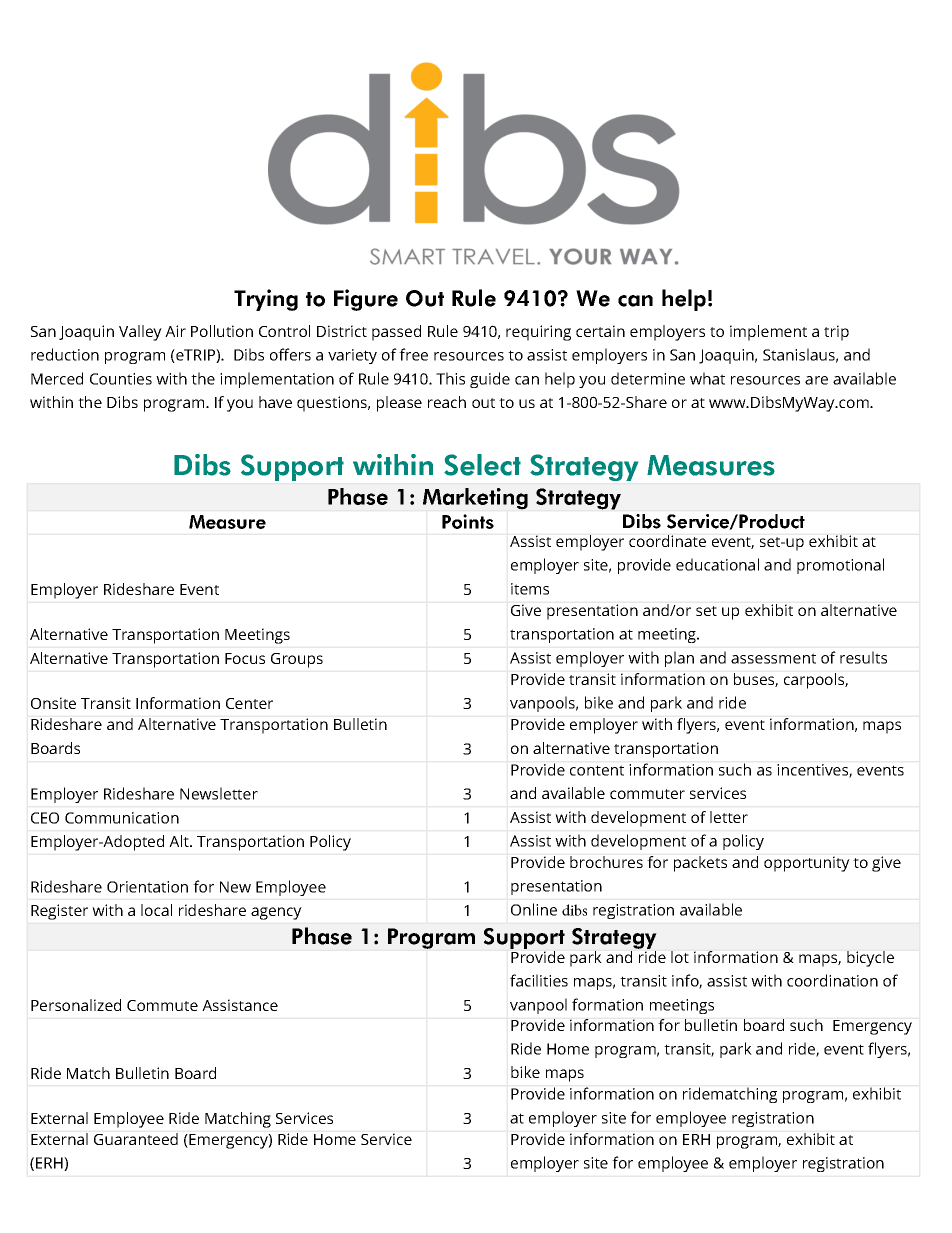 This screenshot has width=952, height=1233. What do you see at coordinates (136, 1139) in the screenshot?
I see `Guaranteed` at bounding box center [136, 1139].
